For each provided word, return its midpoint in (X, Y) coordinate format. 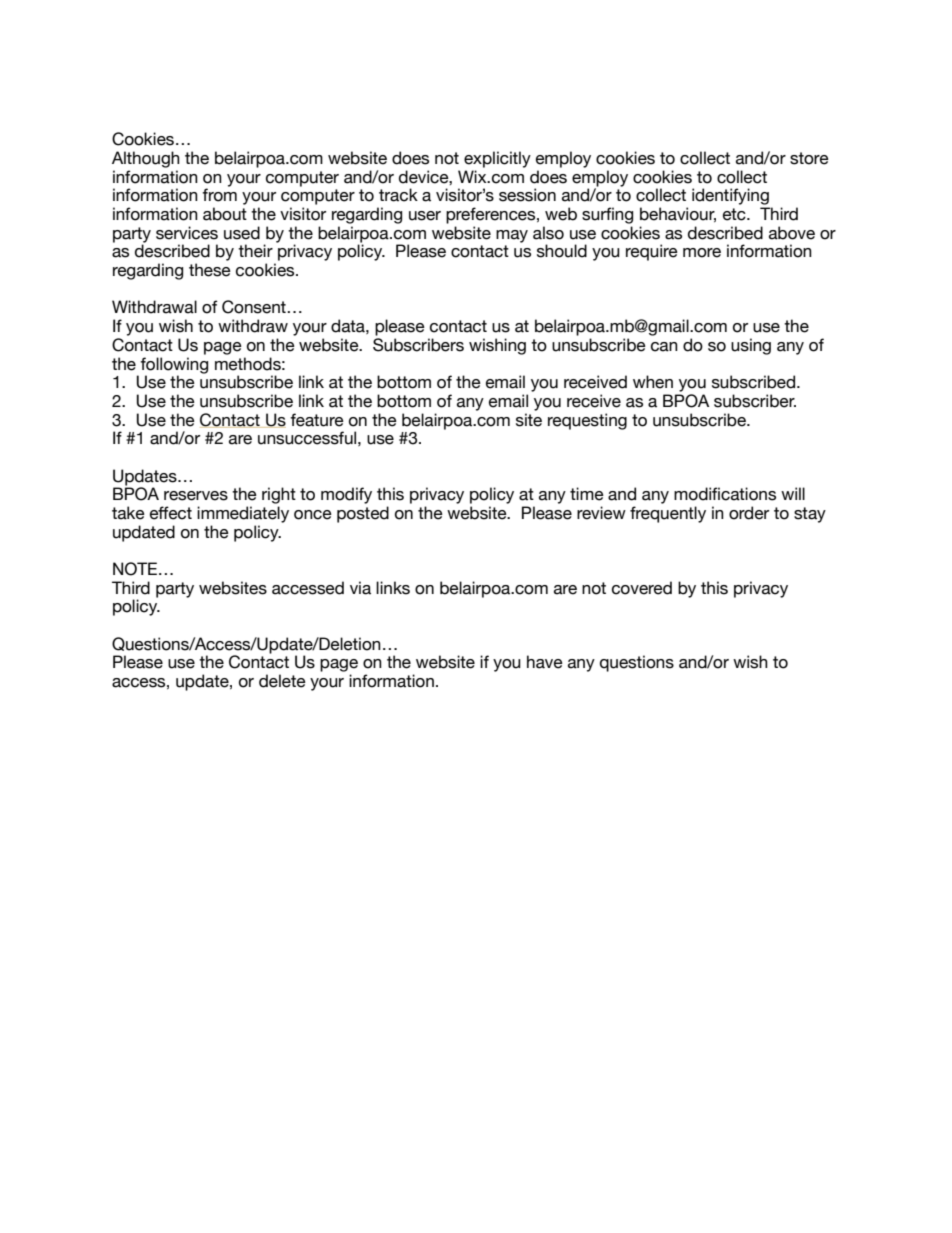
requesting (587, 421)
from (219, 195)
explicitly (497, 159)
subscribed (755, 382)
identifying (730, 196)
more (702, 253)
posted (363, 514)
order (749, 513)
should (562, 251)
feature (317, 420)
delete (282, 681)
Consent (255, 307)
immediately (243, 514)
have (545, 662)
